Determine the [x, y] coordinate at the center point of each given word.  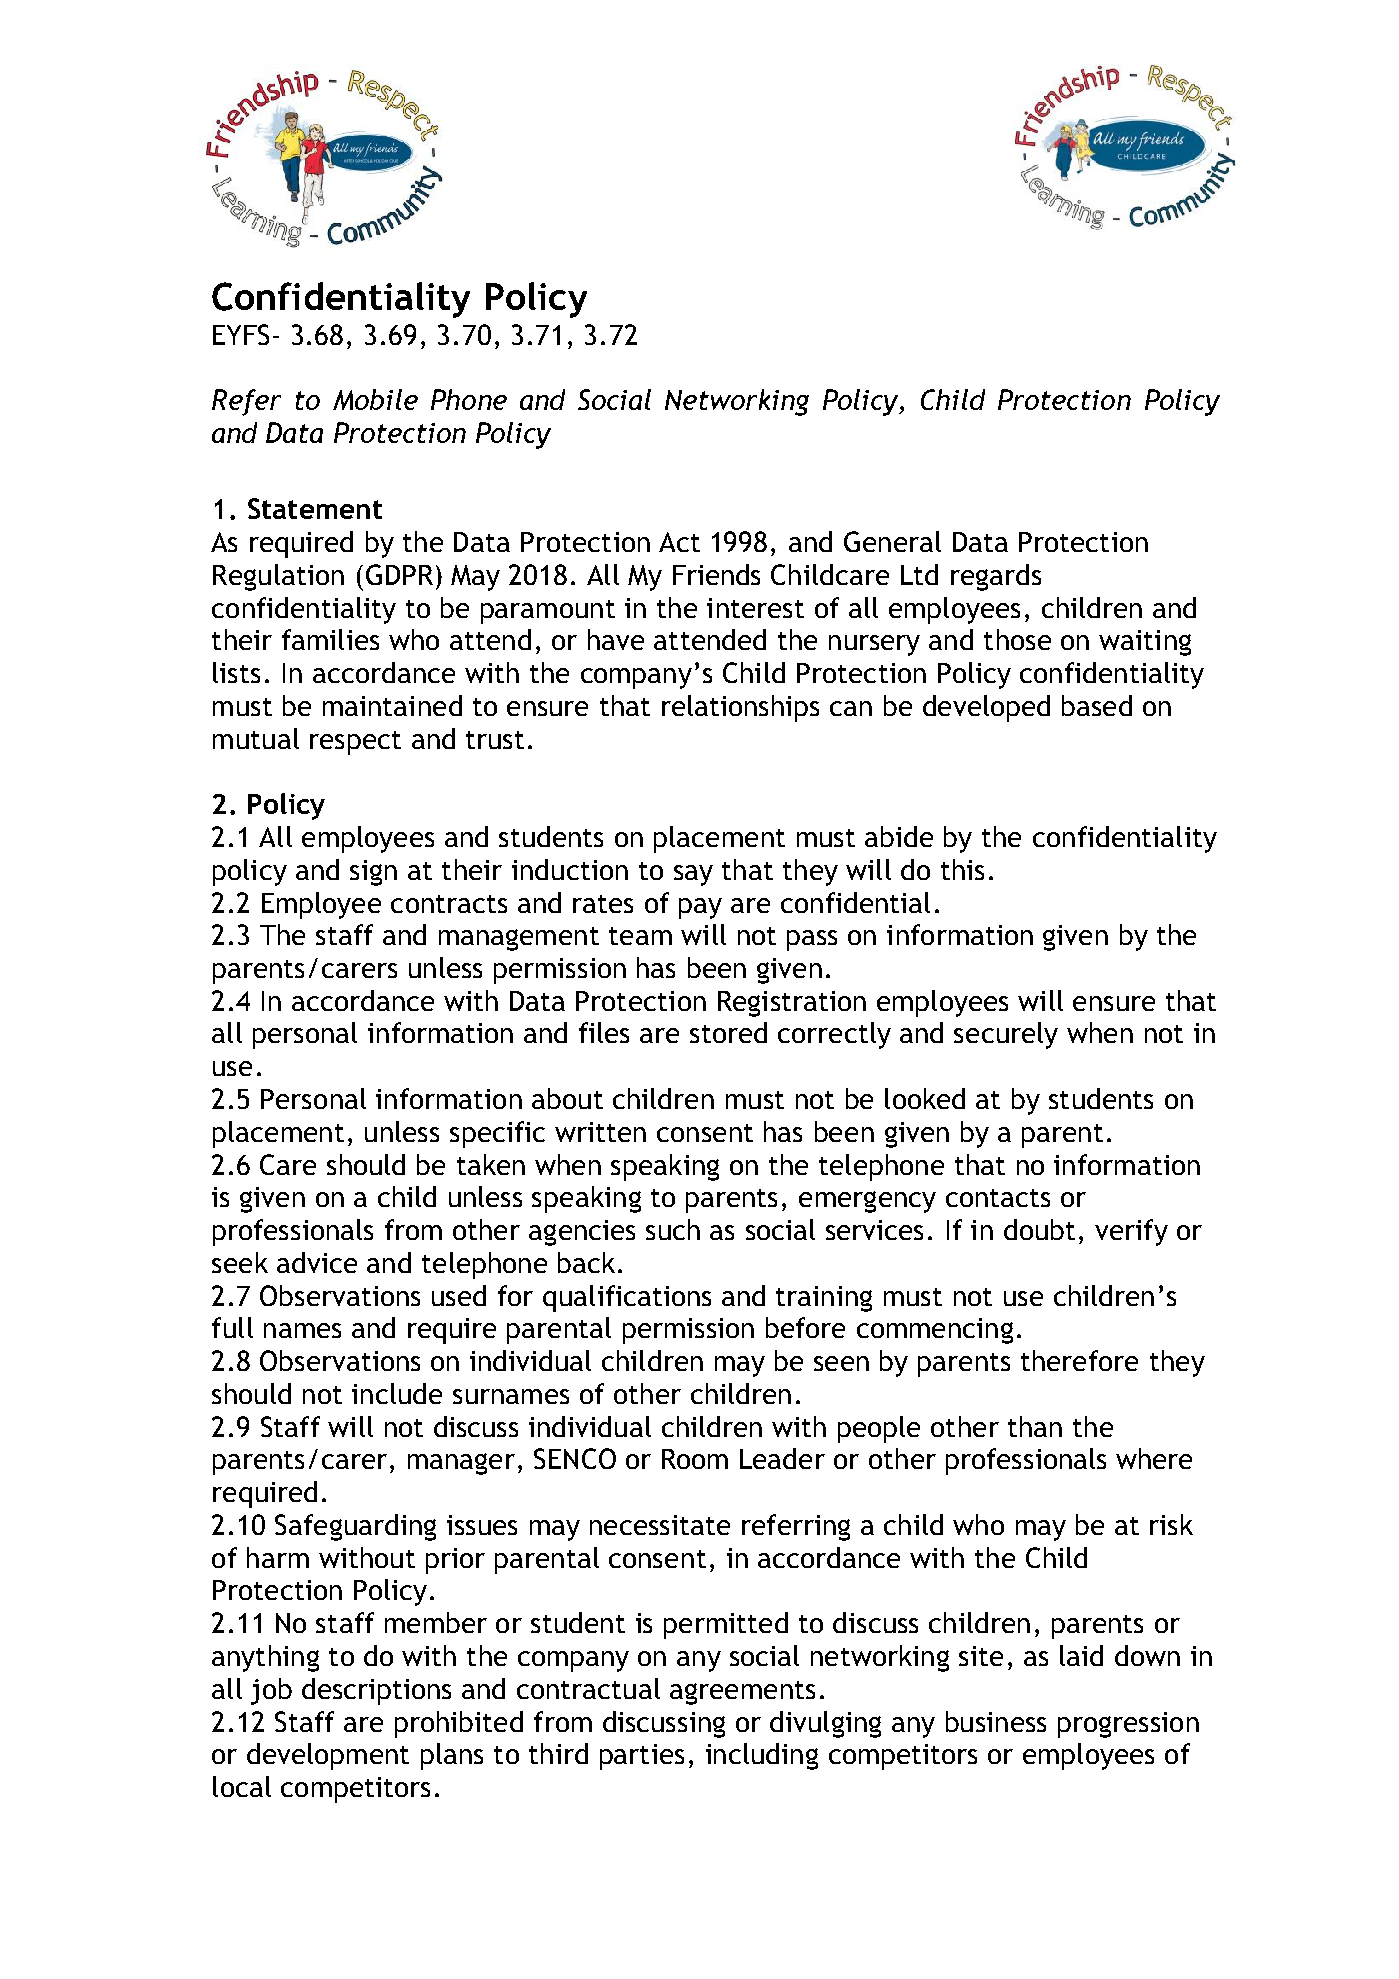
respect [355, 743]
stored [728, 1032]
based [1097, 705]
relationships [740, 708]
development [328, 1756]
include [397, 1393]
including [762, 1756]
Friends [716, 574]
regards [996, 577]
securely [1006, 1035]
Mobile [375, 399]
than [1035, 1426]
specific [497, 1134]
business [996, 1721]
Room [695, 1459]
